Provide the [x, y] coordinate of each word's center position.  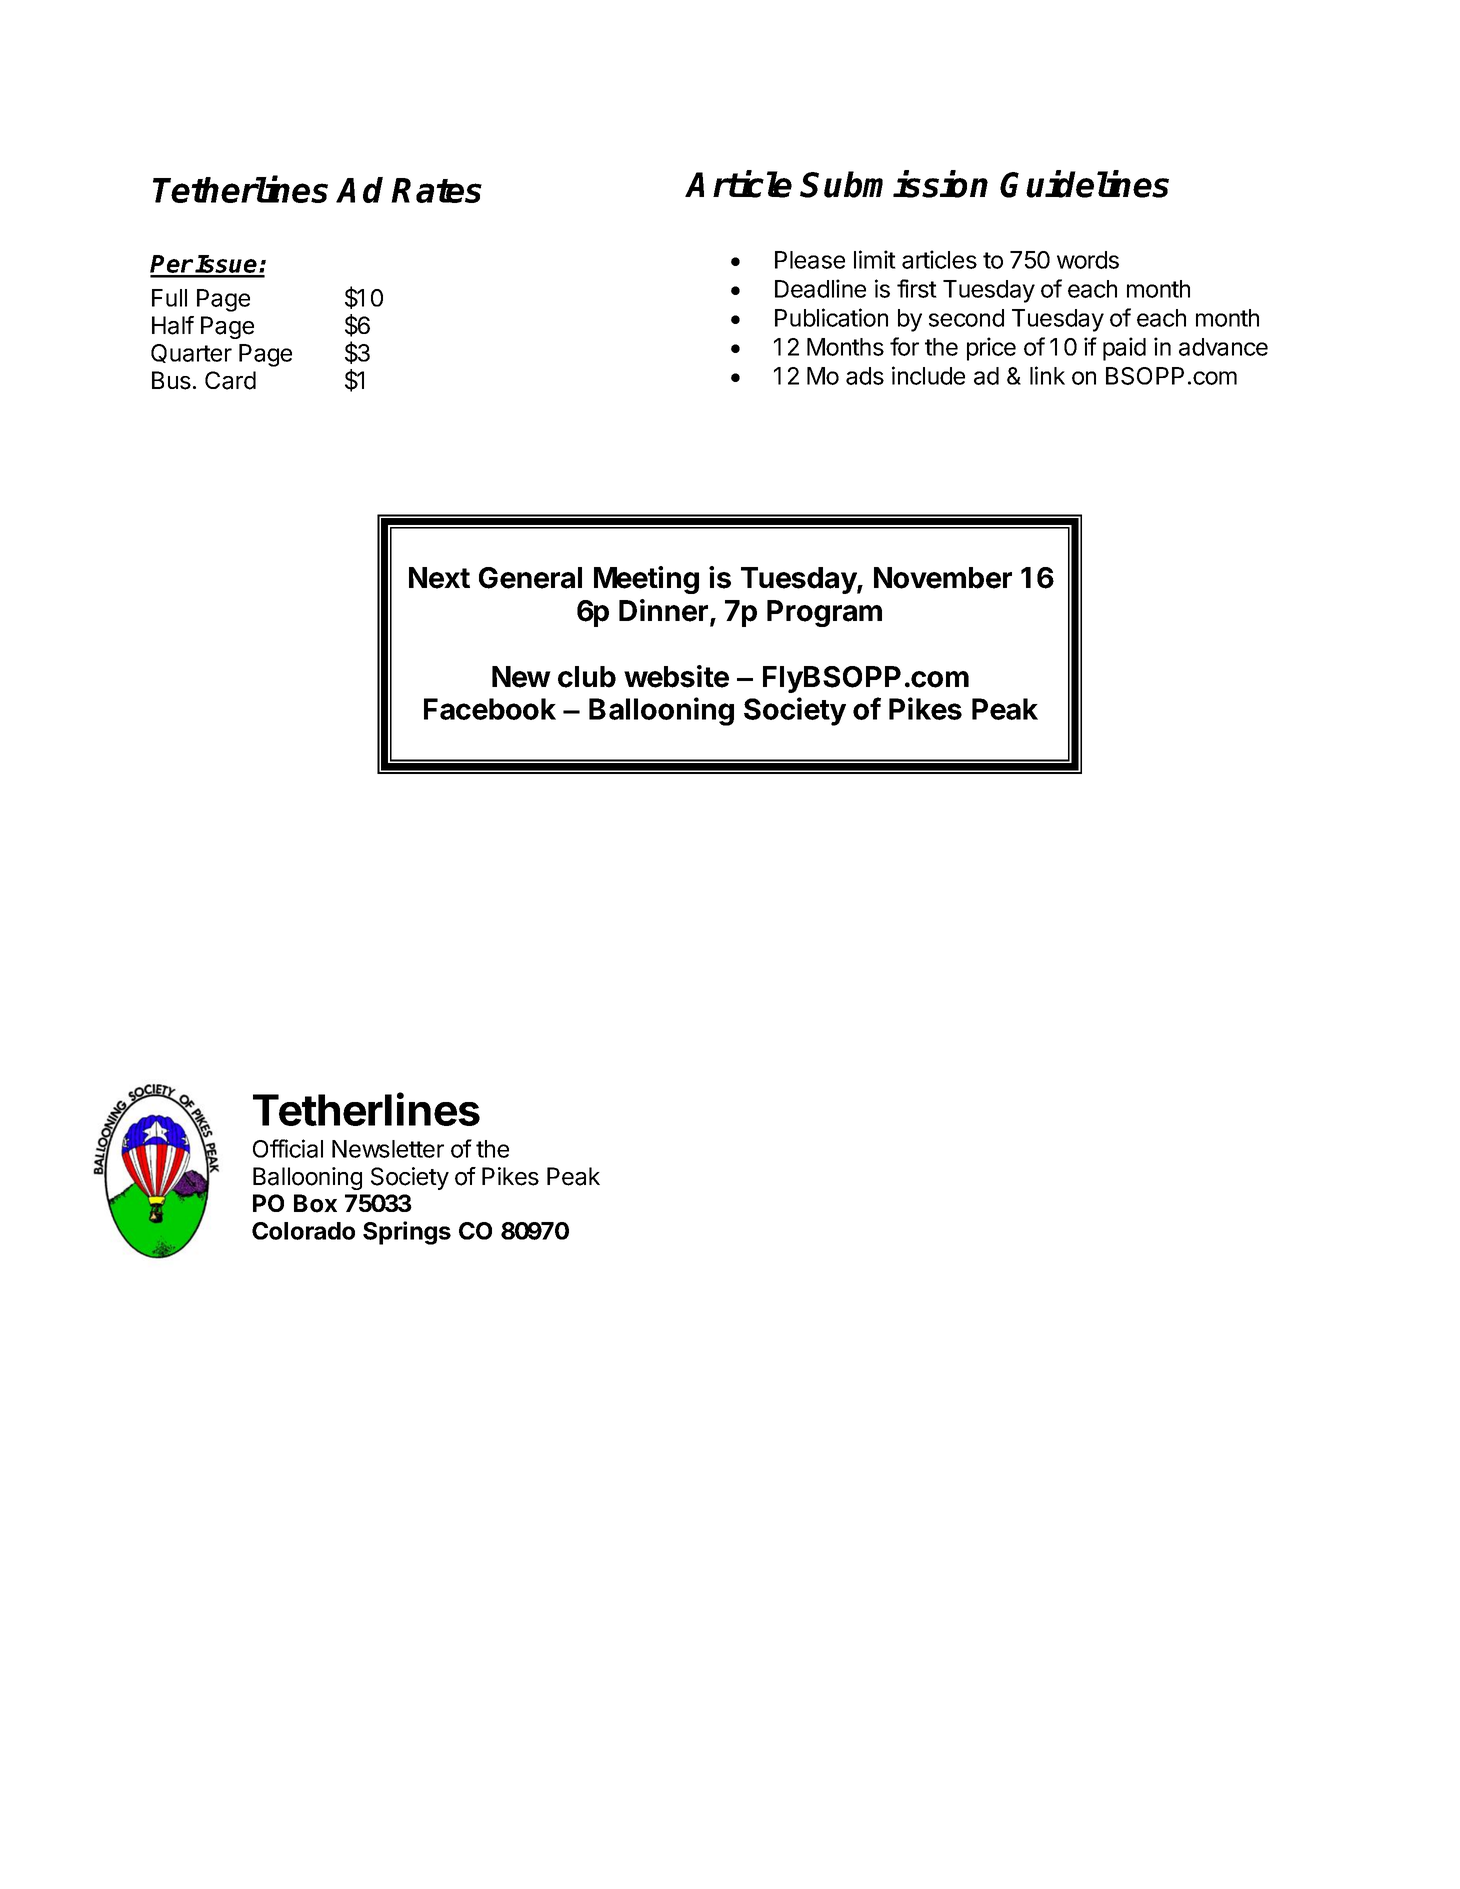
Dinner [665, 611]
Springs [407, 1233]
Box [315, 1203]
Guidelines [1084, 184]
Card [230, 380]
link [1047, 375]
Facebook [490, 709]
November [943, 578]
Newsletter [388, 1149]
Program [824, 613]
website [676, 676]
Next [439, 578]
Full [169, 298]
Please [810, 260]
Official [288, 1148]
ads [865, 376]
